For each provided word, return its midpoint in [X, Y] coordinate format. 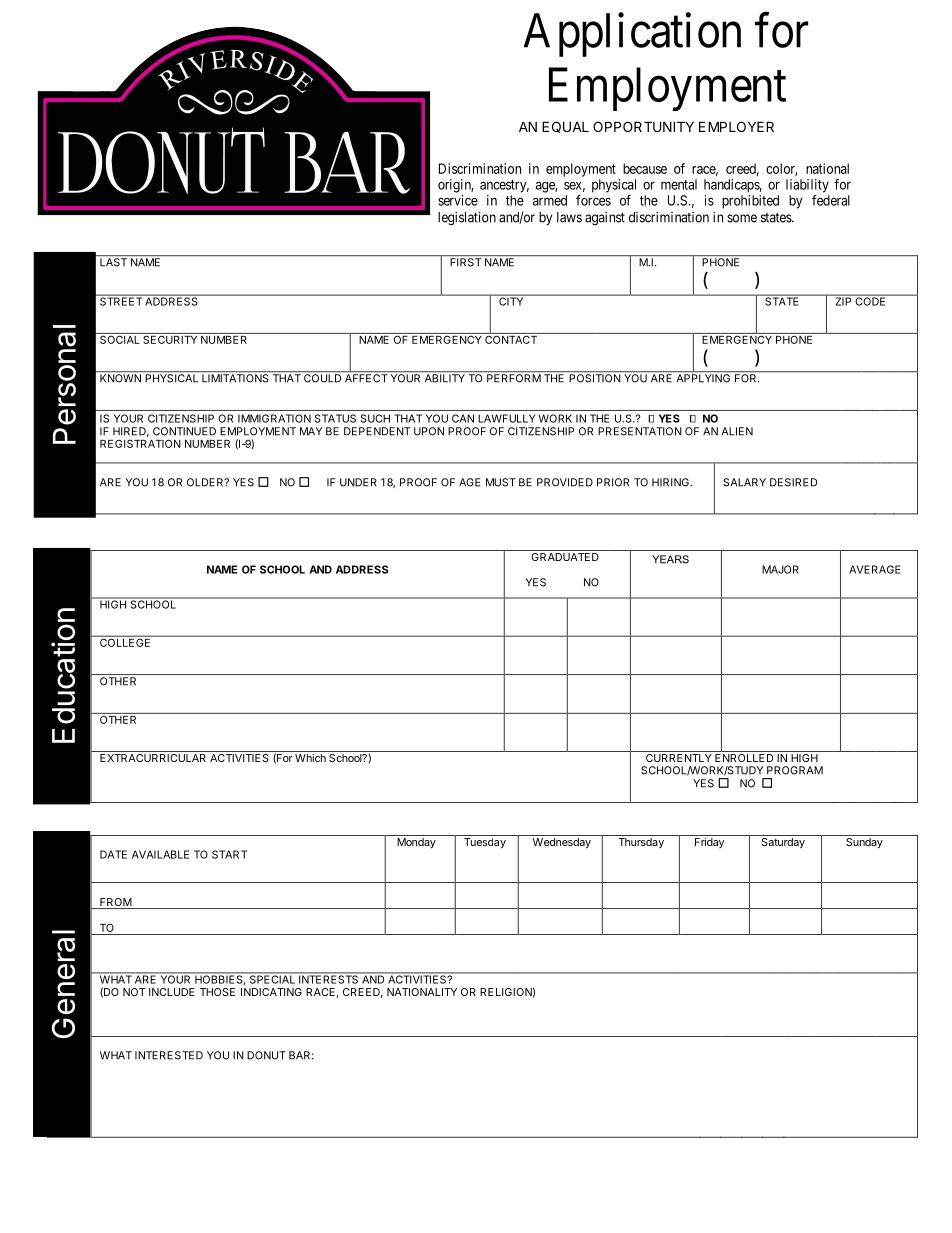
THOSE [217, 992]
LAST [113, 262]
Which [310, 758]
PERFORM [513, 377]
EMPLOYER [736, 126]
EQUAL [565, 127]
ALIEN [737, 431]
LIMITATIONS [235, 377]
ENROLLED [744, 756]
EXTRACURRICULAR [153, 756]
